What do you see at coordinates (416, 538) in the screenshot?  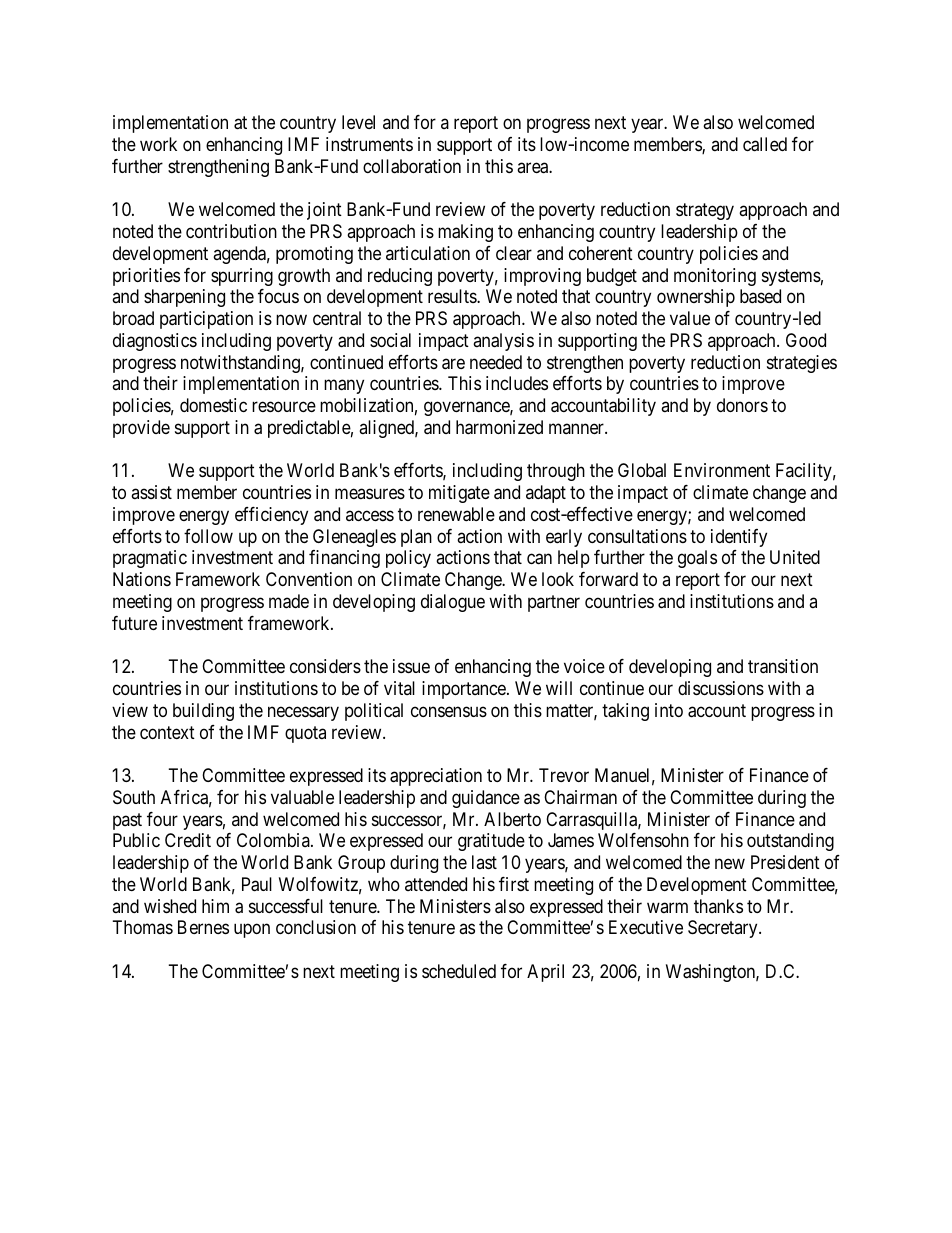 I see `plan` at bounding box center [416, 538].
